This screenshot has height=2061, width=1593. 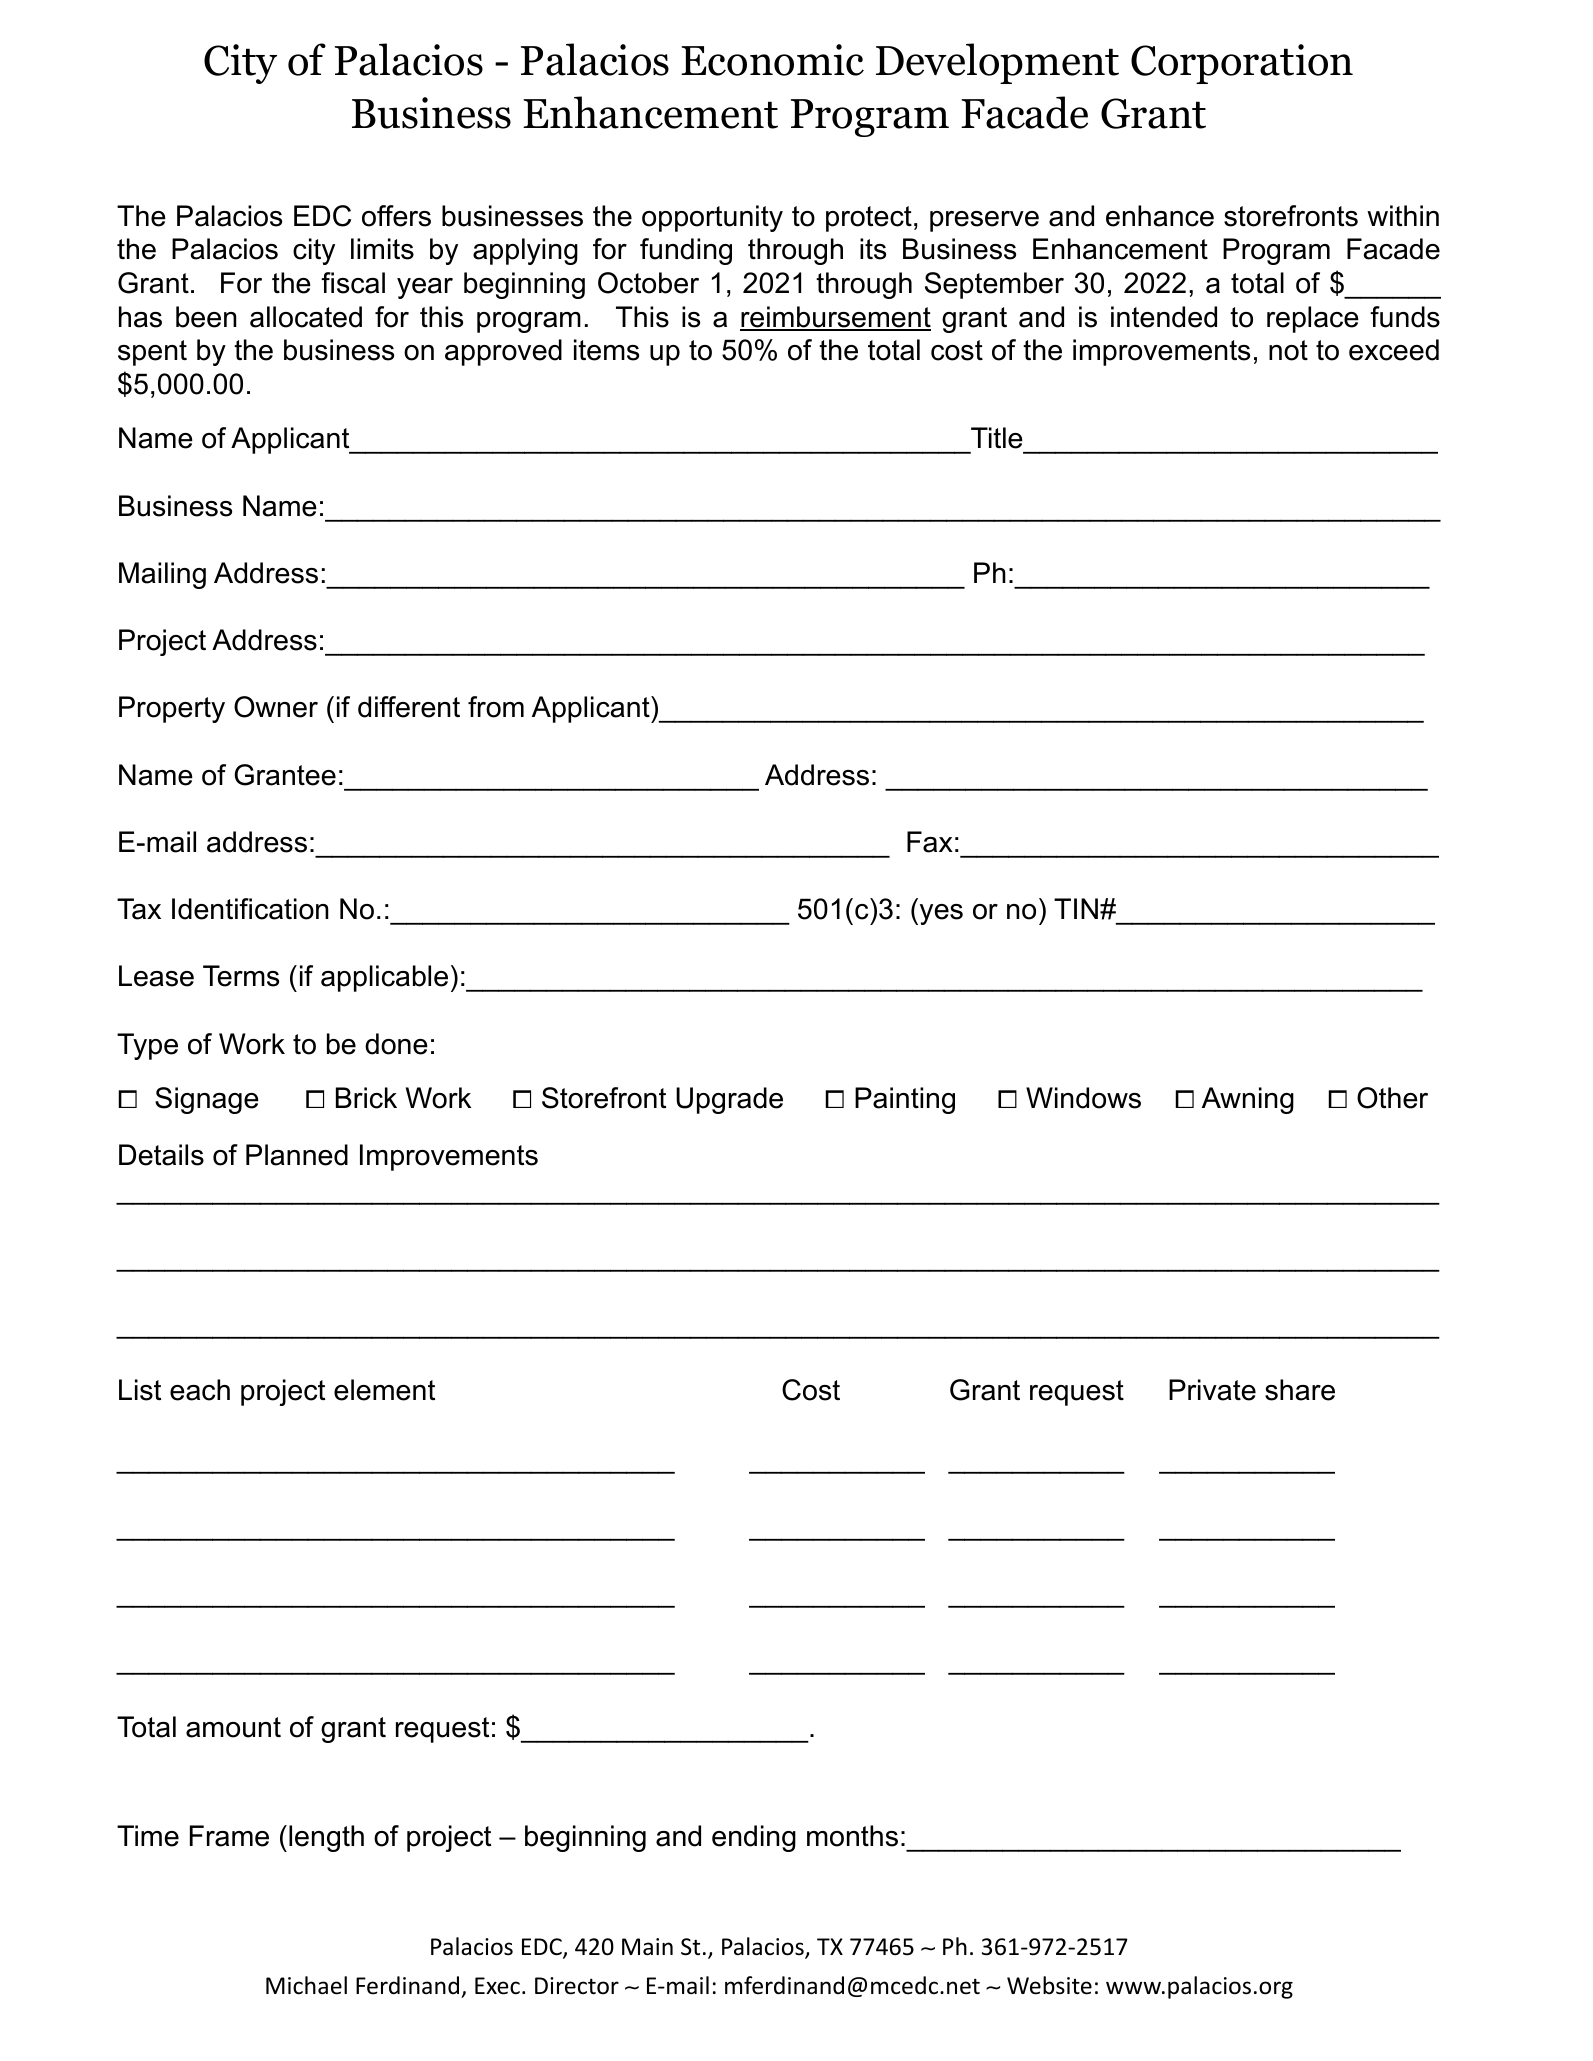 I want to click on from, so click(x=496, y=707).
